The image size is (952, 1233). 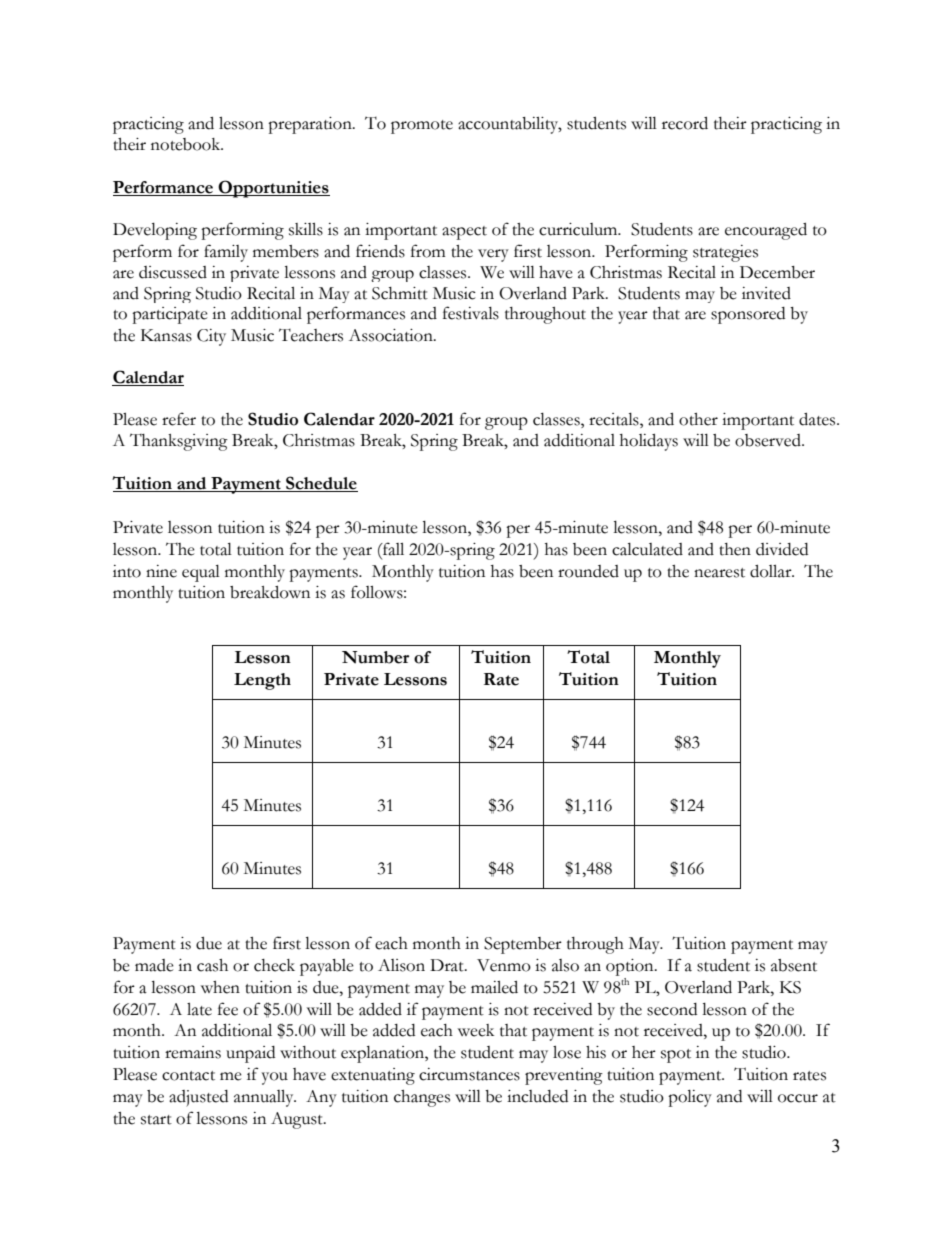 What do you see at coordinates (422, 127) in the page?
I see `promote` at bounding box center [422, 127].
